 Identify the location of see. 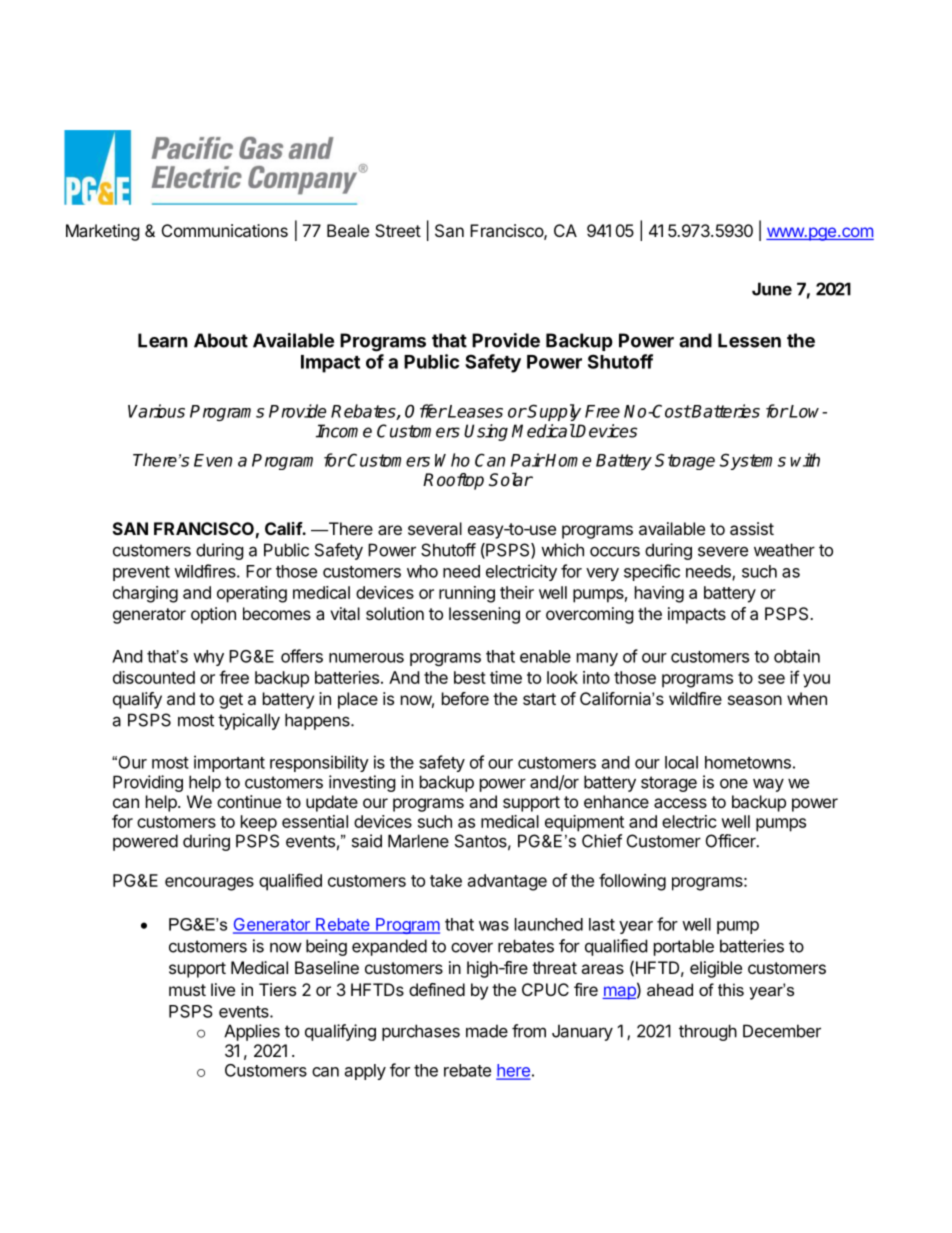
(771, 679).
